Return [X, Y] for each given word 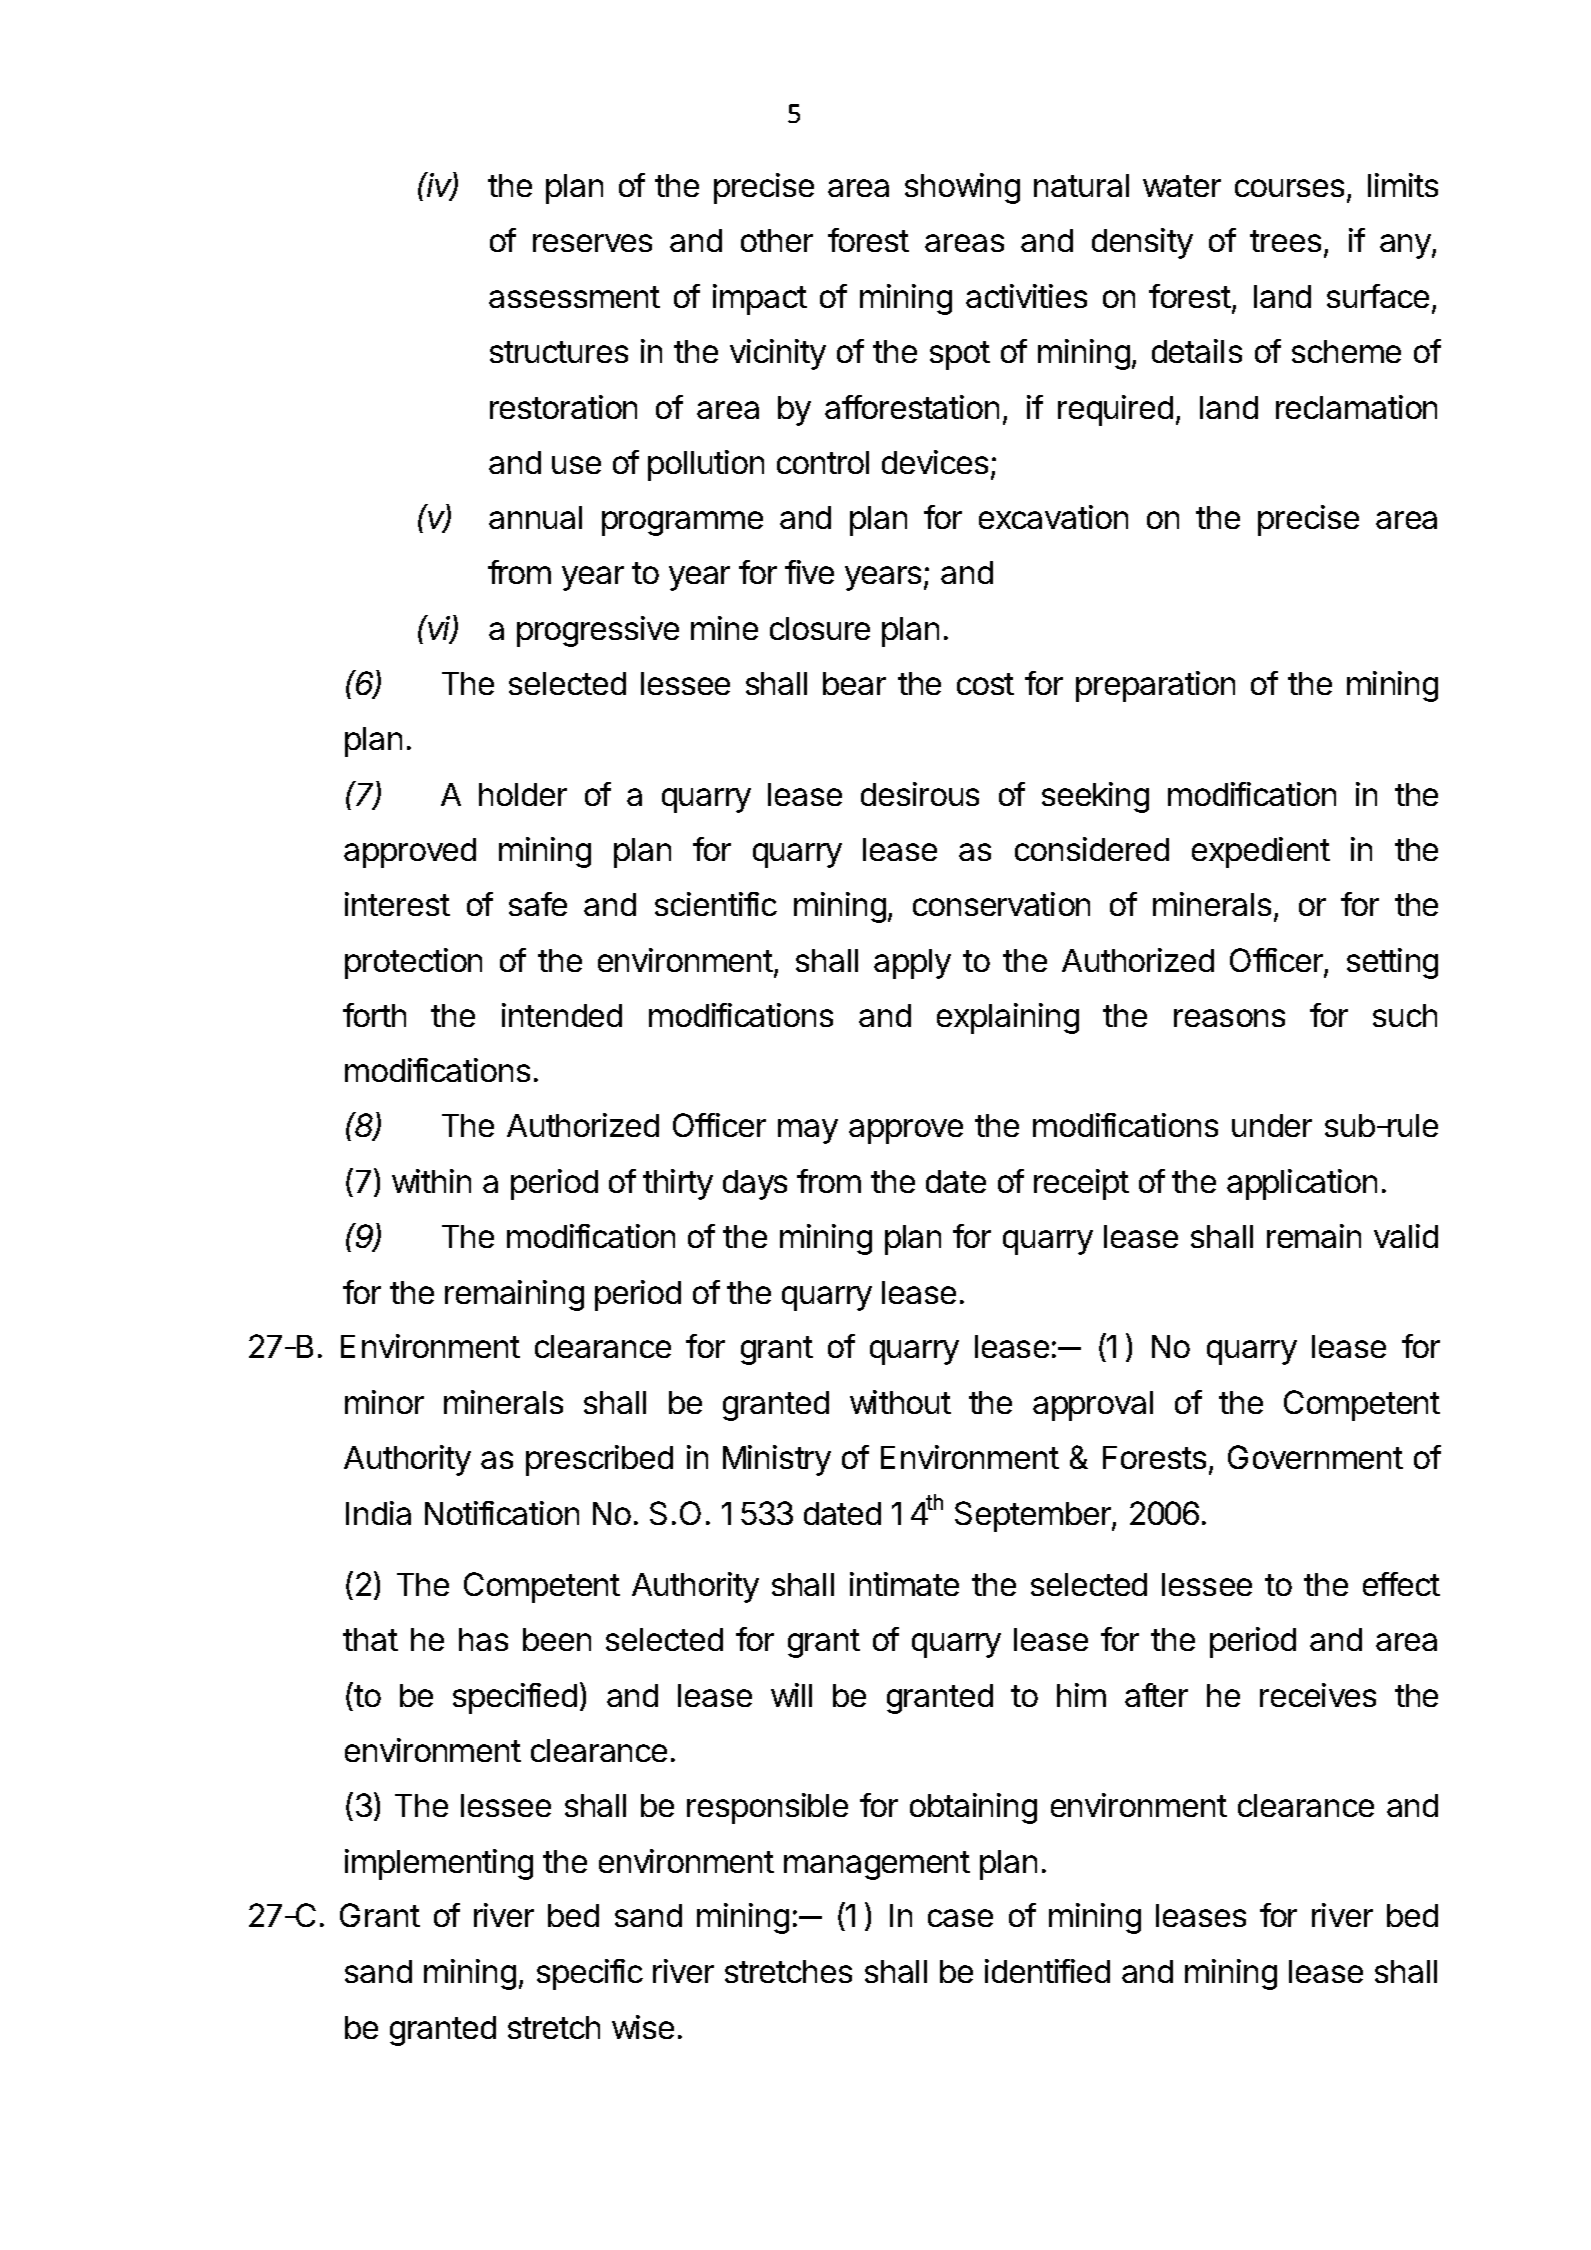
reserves [592, 243]
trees [1285, 241]
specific [590, 1974]
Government [1315, 1457]
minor [384, 1402]
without [900, 1402]
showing [962, 188]
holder [523, 794]
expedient [1261, 852]
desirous [920, 794]
